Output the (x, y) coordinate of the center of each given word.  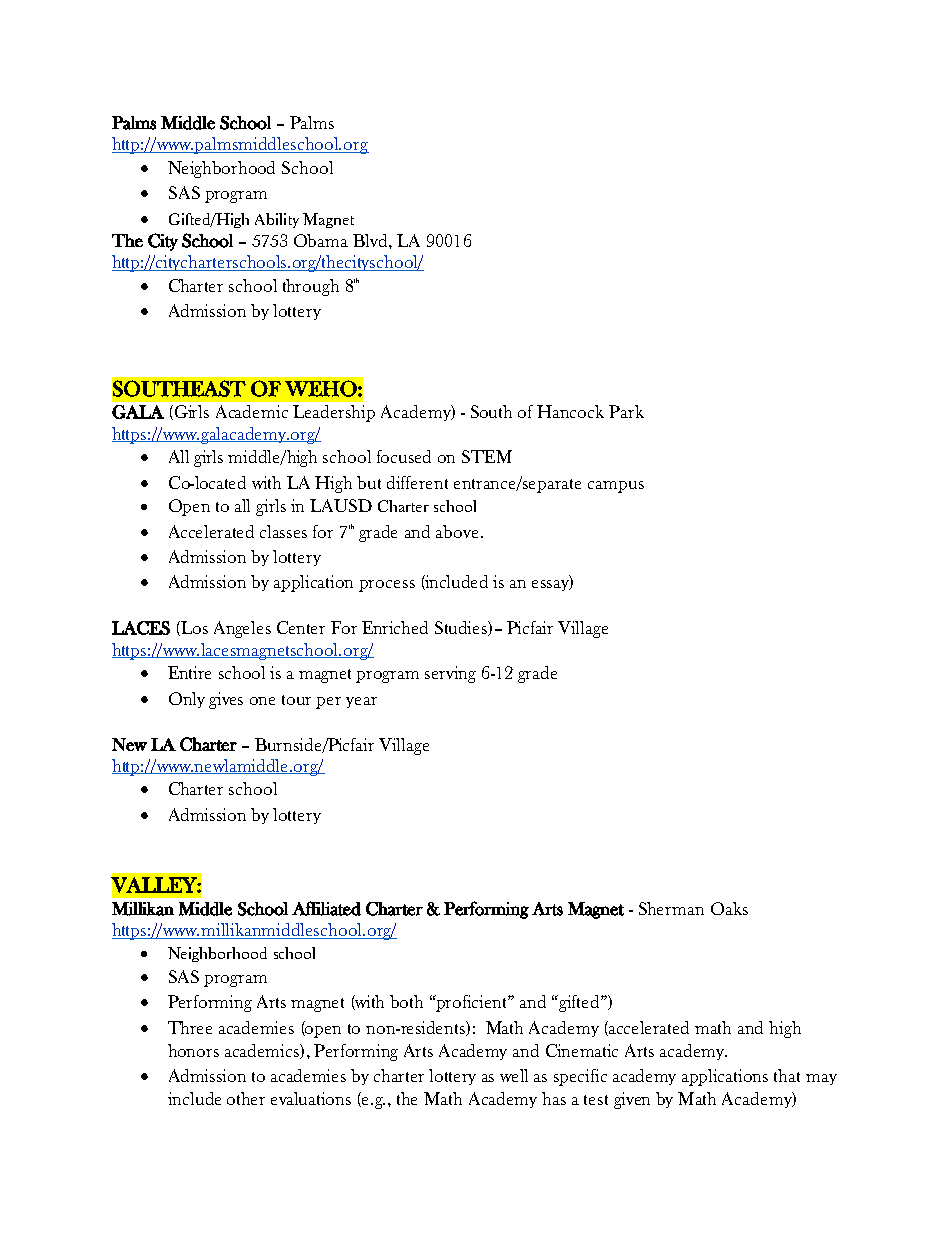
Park (626, 411)
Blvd (371, 240)
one (262, 701)
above (459, 531)
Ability (277, 220)
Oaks (729, 908)
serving (450, 674)
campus (616, 487)
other (246, 1098)
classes (283, 531)
